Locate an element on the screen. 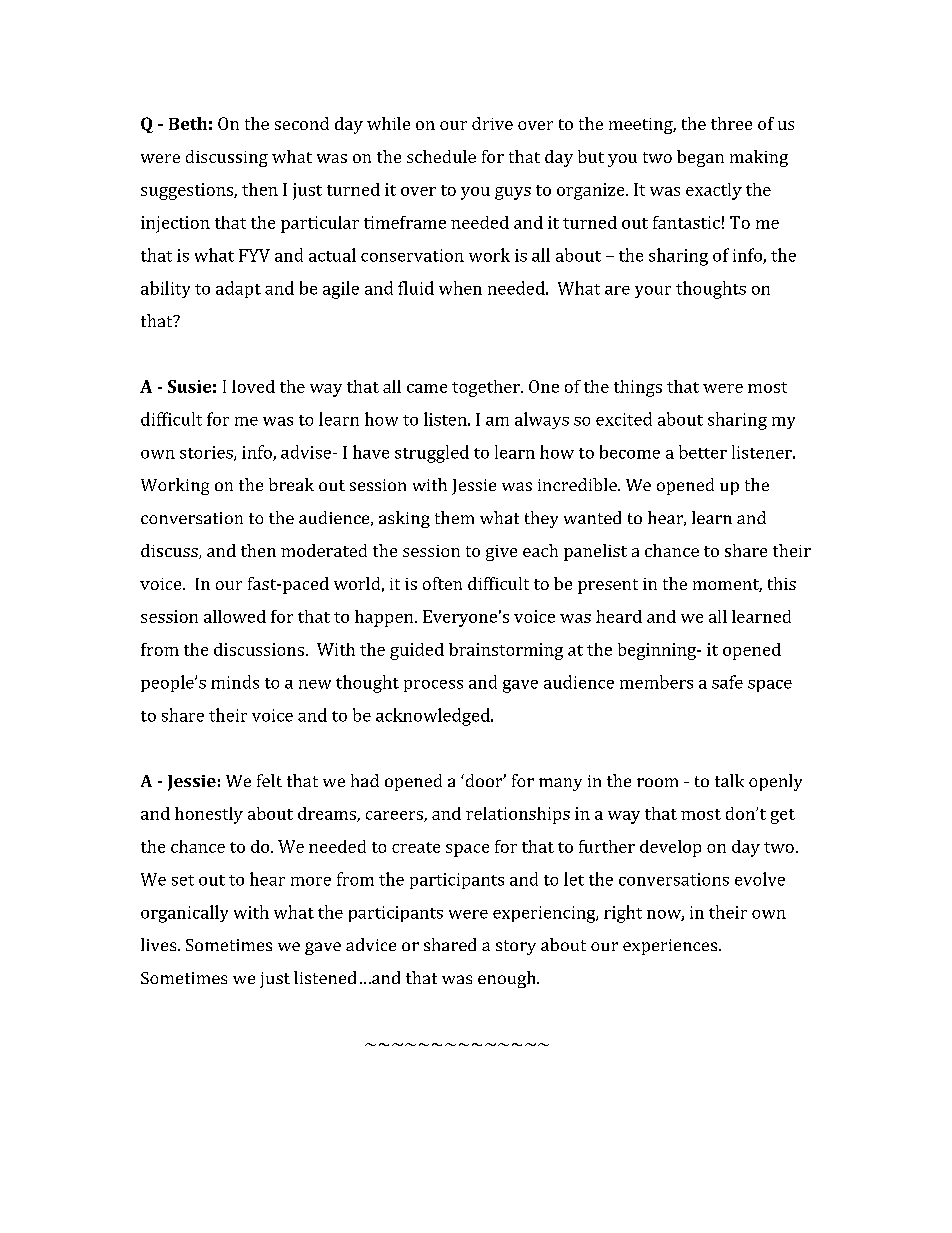  schedule is located at coordinates (441, 156).
